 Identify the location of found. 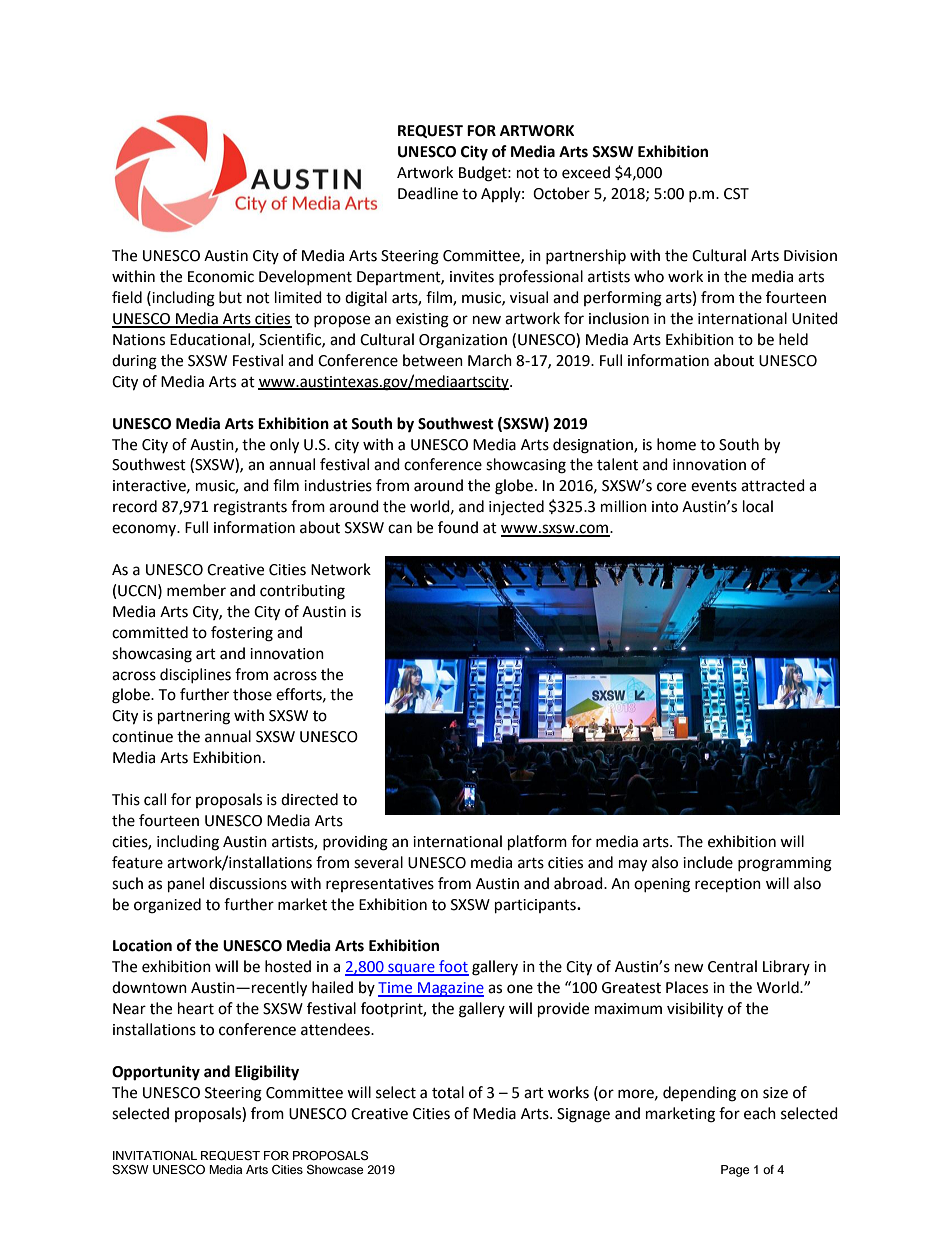
(458, 527).
